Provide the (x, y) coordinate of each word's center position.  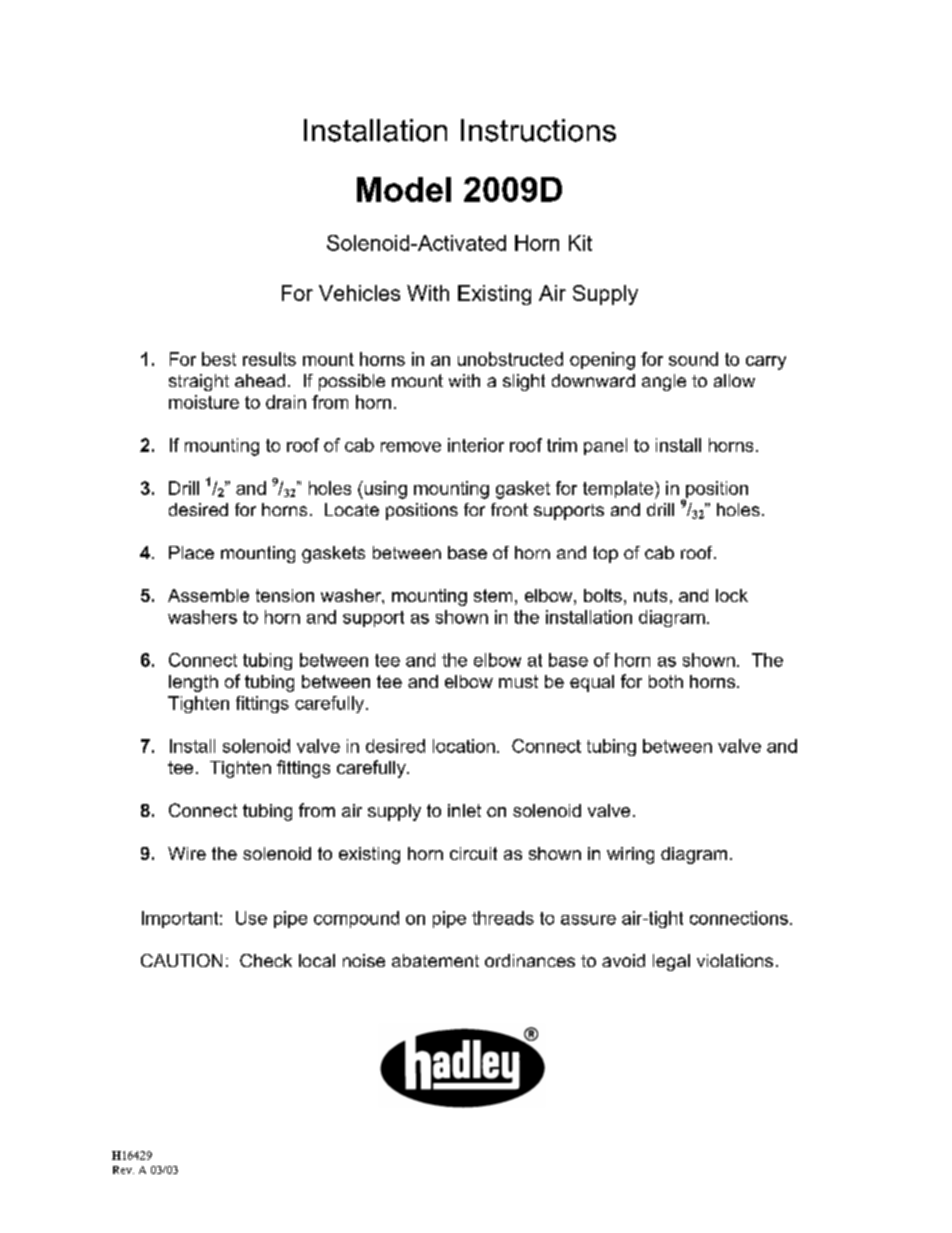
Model (404, 189)
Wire (187, 853)
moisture (204, 402)
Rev (123, 1170)
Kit (580, 243)
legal (671, 962)
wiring (630, 855)
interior (476, 445)
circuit (473, 853)
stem (493, 595)
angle (664, 382)
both (666, 681)
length (193, 683)
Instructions (538, 130)
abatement (435, 960)
